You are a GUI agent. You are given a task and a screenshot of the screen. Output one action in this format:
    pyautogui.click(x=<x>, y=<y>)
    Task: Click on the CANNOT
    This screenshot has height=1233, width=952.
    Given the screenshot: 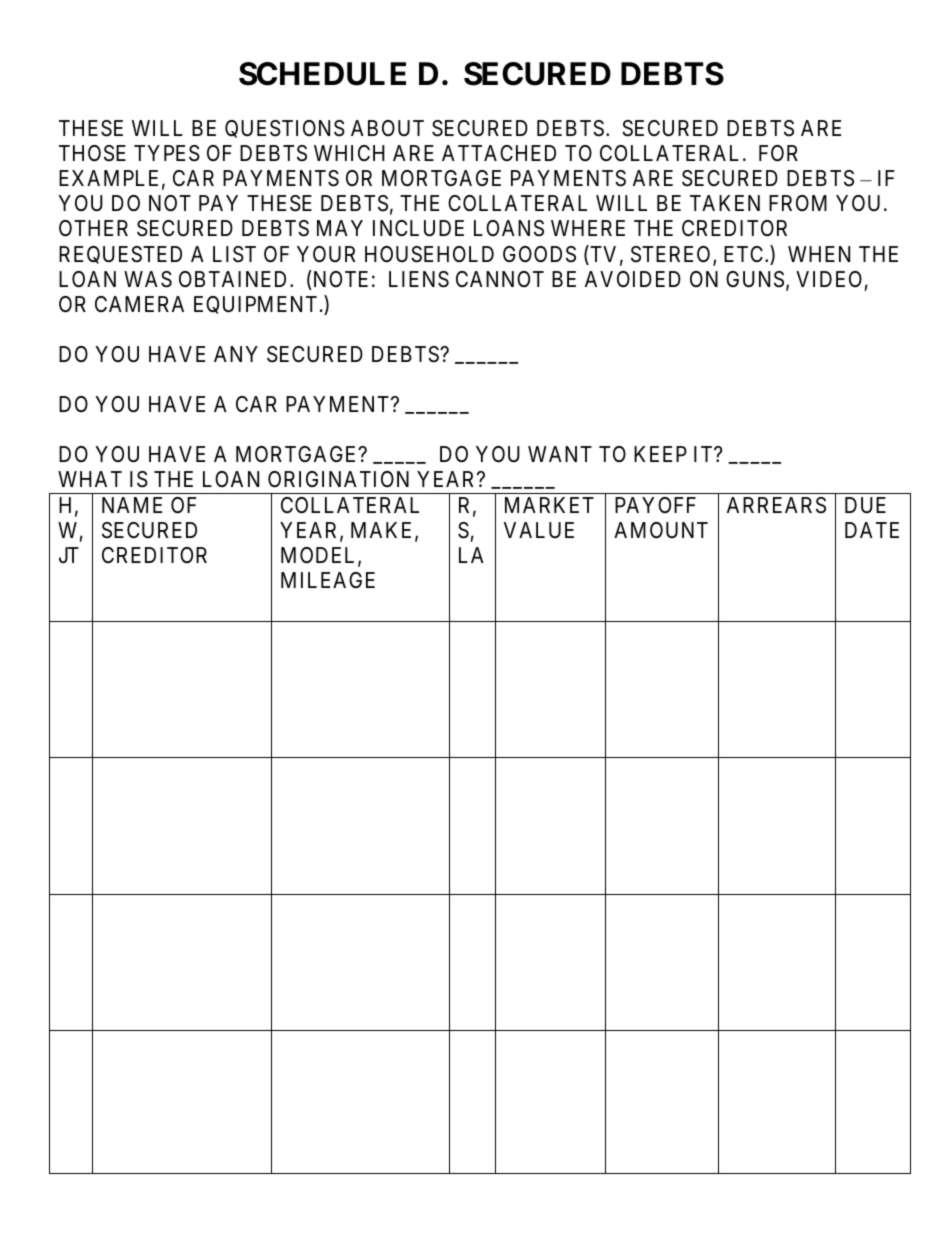 What is the action you would take?
    pyautogui.click(x=500, y=279)
